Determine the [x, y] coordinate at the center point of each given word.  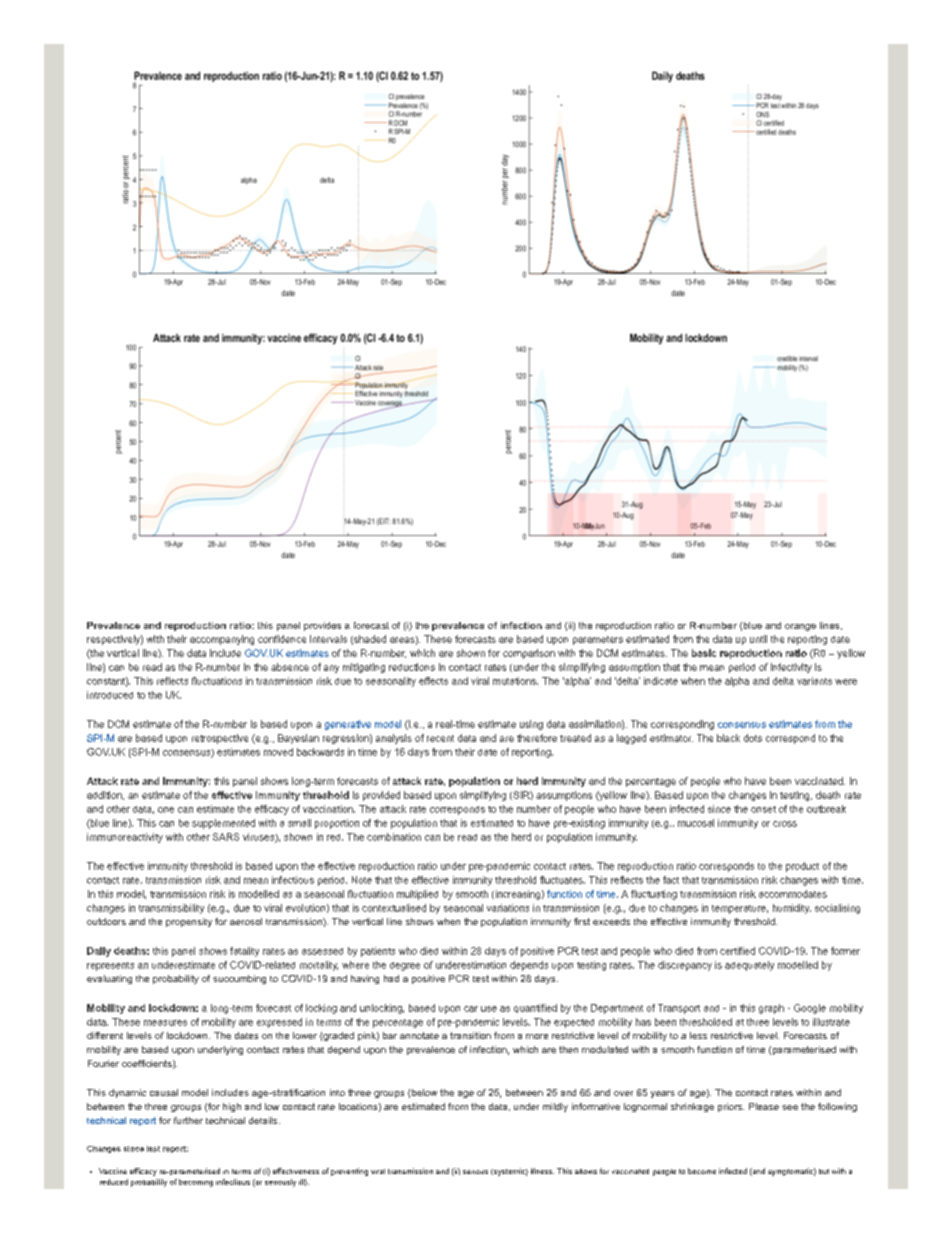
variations [508, 908]
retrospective [220, 739]
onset [763, 809]
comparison [529, 654]
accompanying [222, 640]
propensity [189, 922]
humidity [792, 909]
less [698, 1035]
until [758, 639]
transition [470, 1035]
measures [165, 1023]
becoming [196, 1183]
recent [440, 738]
